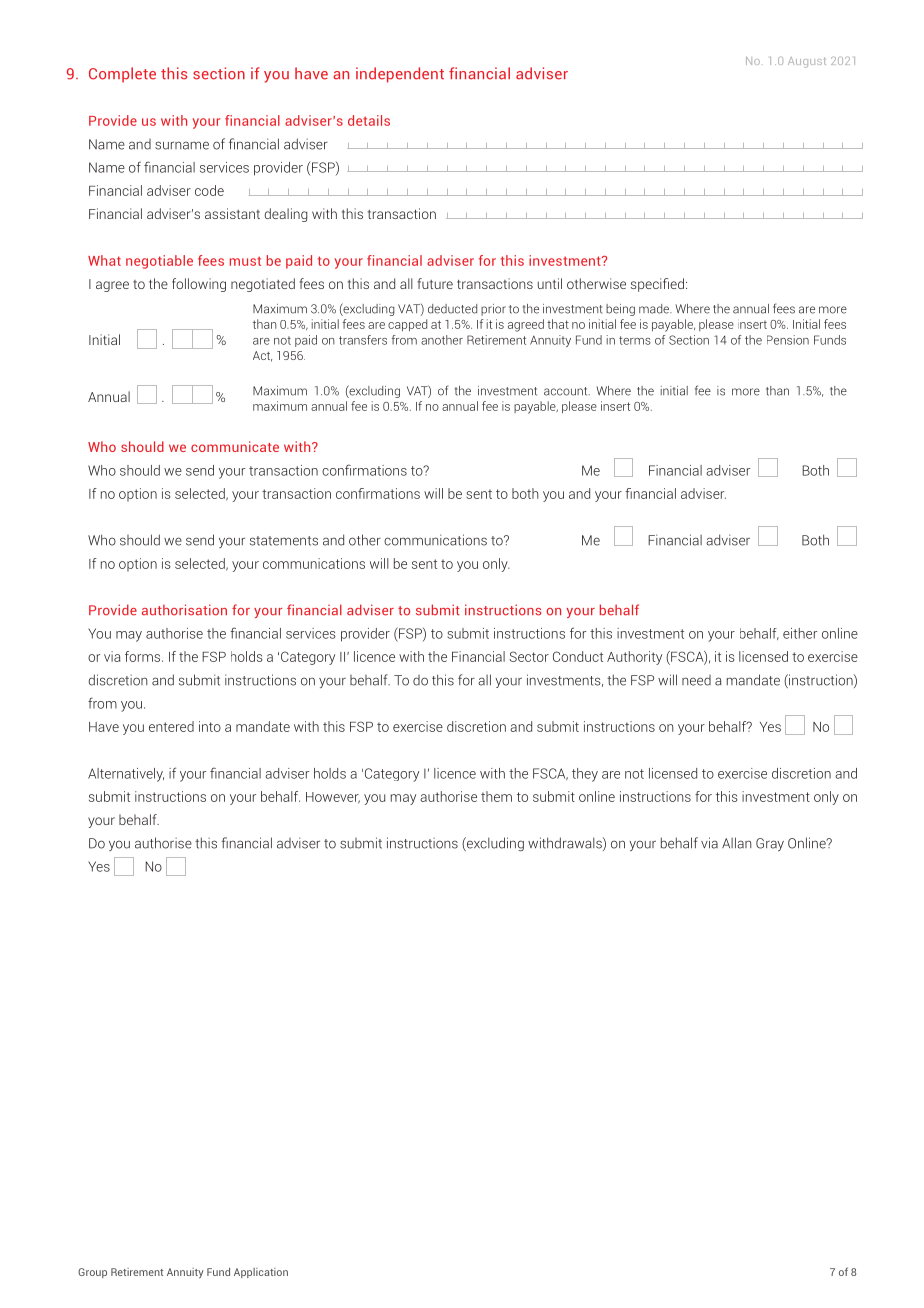 The image size is (924, 1308). What do you see at coordinates (400, 75) in the screenshot?
I see `independent` at bounding box center [400, 75].
